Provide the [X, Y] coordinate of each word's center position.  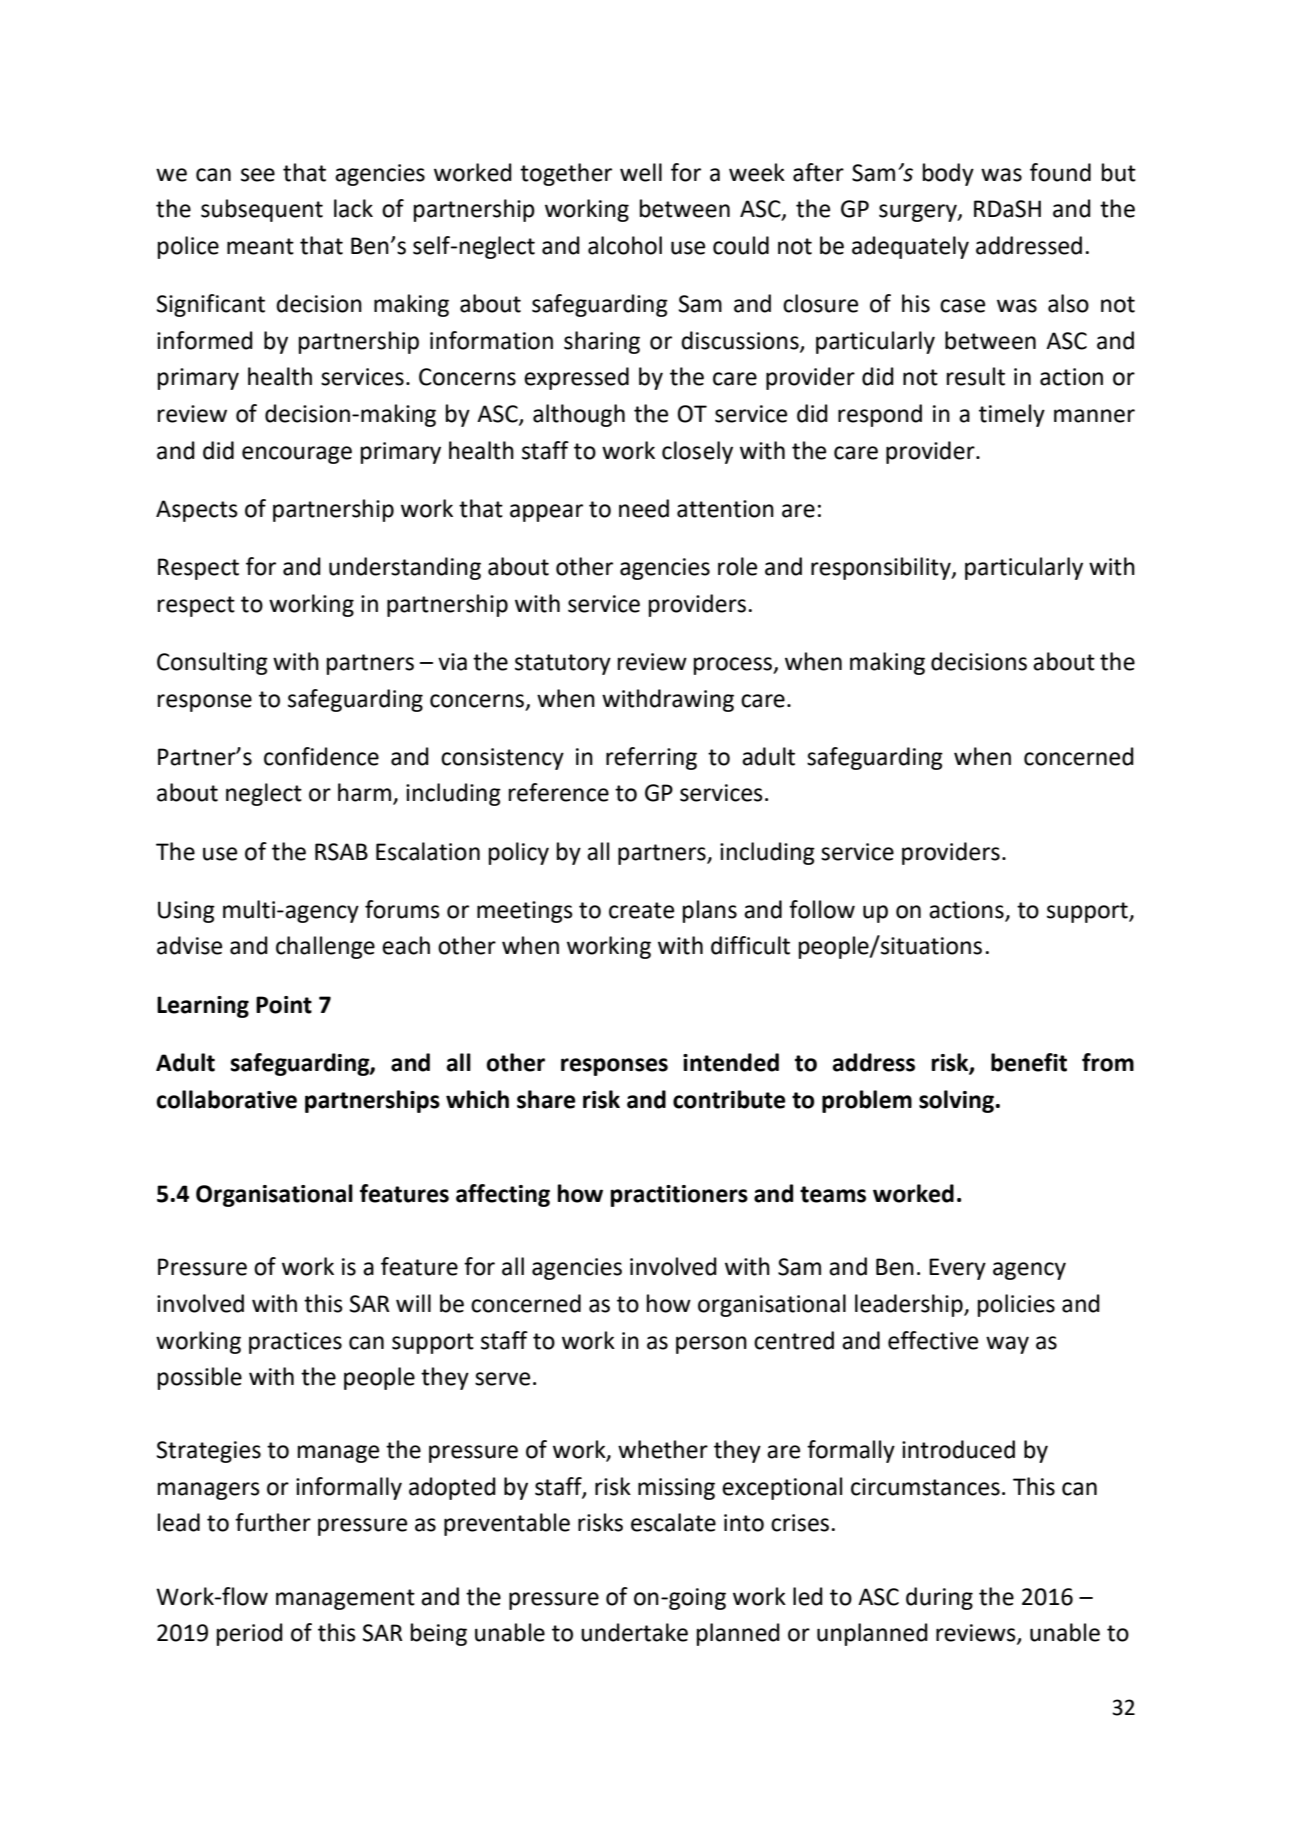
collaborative [227, 1099]
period [250, 1634]
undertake [634, 1632]
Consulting [212, 663]
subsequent [262, 210]
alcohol [625, 245]
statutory [563, 664]
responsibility [882, 568]
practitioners [679, 1196]
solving [958, 1101]
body [948, 174]
